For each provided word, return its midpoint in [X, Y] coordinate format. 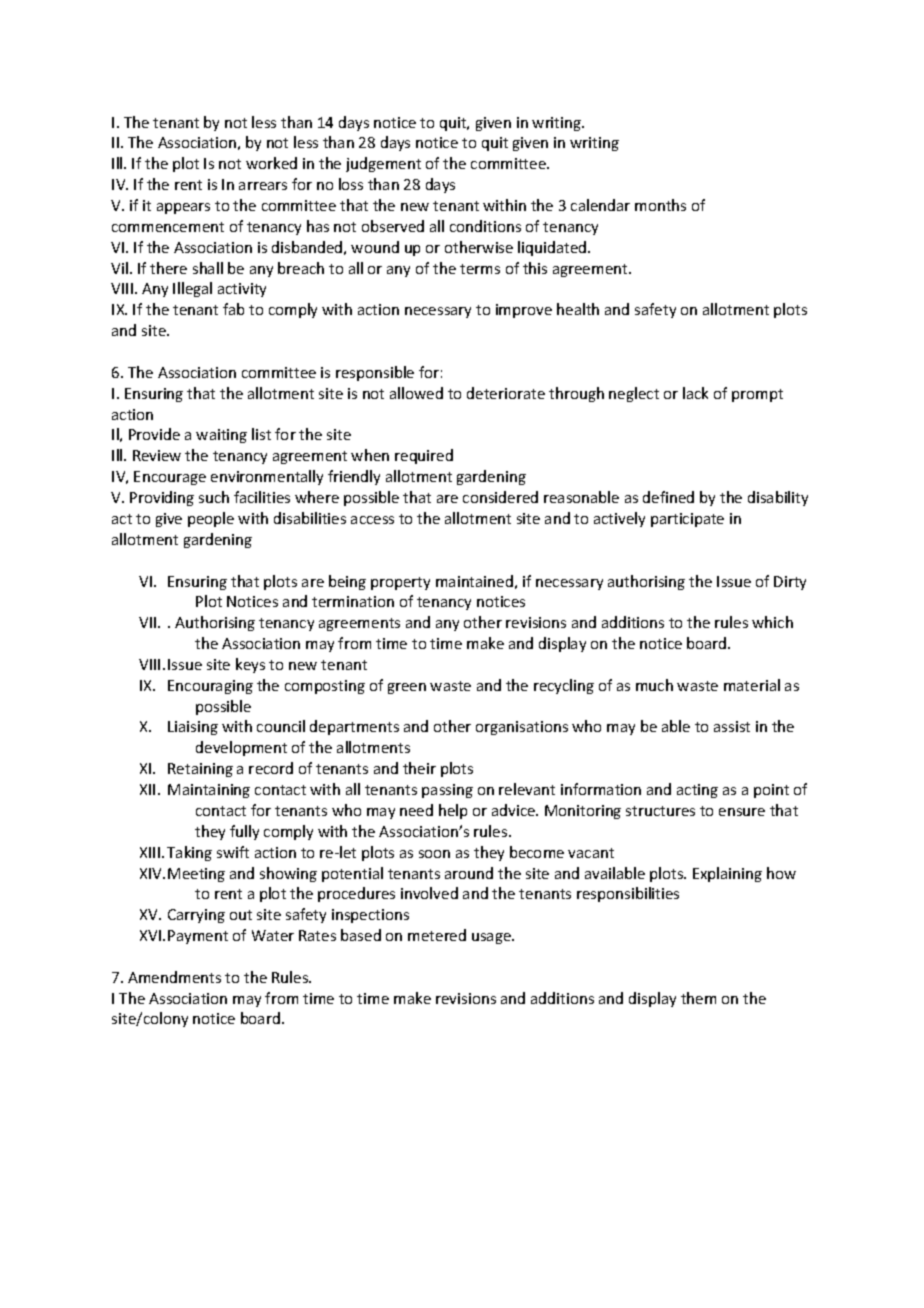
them [698, 998]
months [660, 205]
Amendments [174, 977]
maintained [474, 581]
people [211, 519]
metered [437, 935]
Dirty [790, 583]
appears [183, 208]
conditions [485, 226]
